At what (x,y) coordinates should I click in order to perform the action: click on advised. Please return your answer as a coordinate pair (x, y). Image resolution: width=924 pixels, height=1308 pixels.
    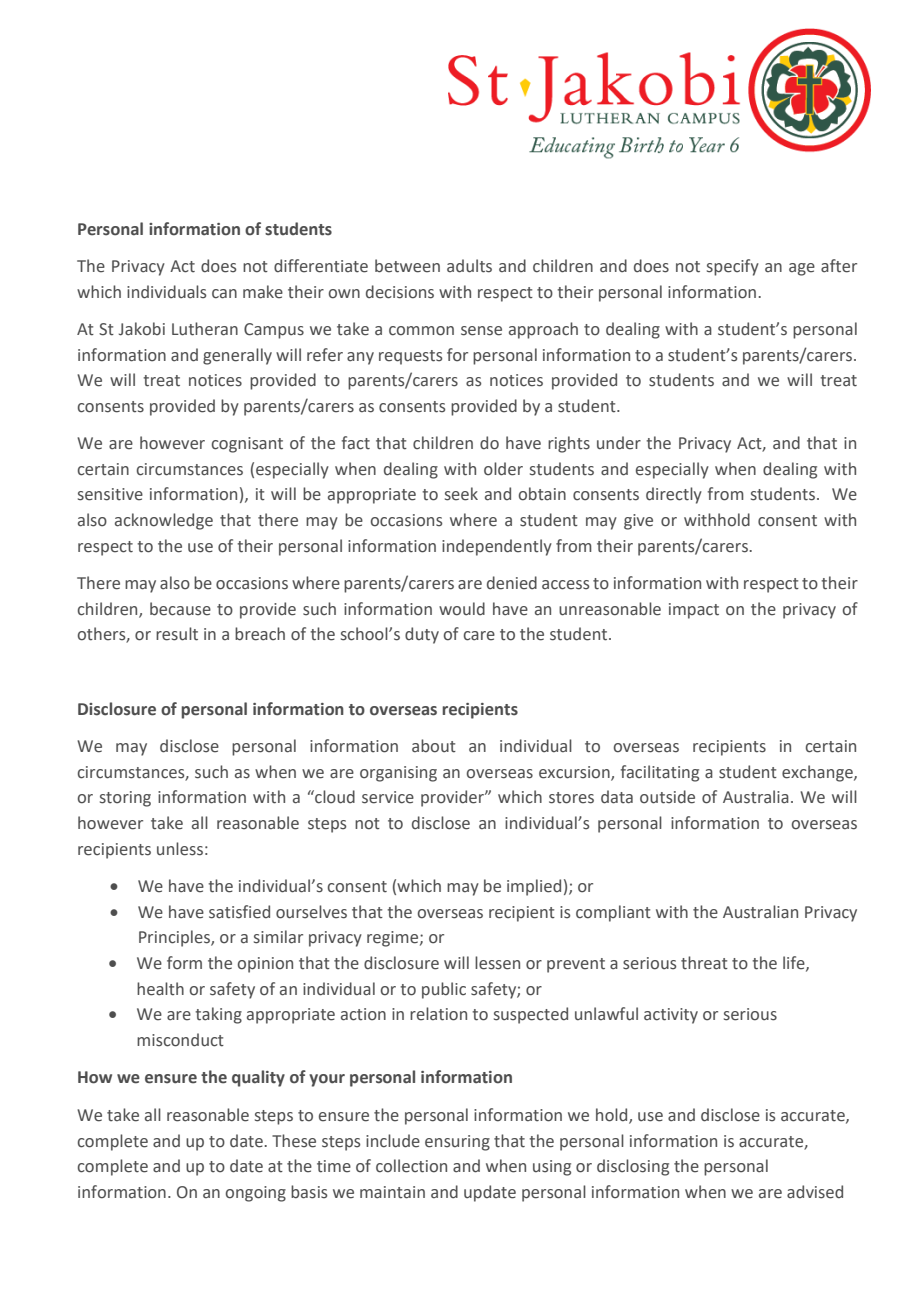
    Looking at the image, I should click on (815, 1192).
